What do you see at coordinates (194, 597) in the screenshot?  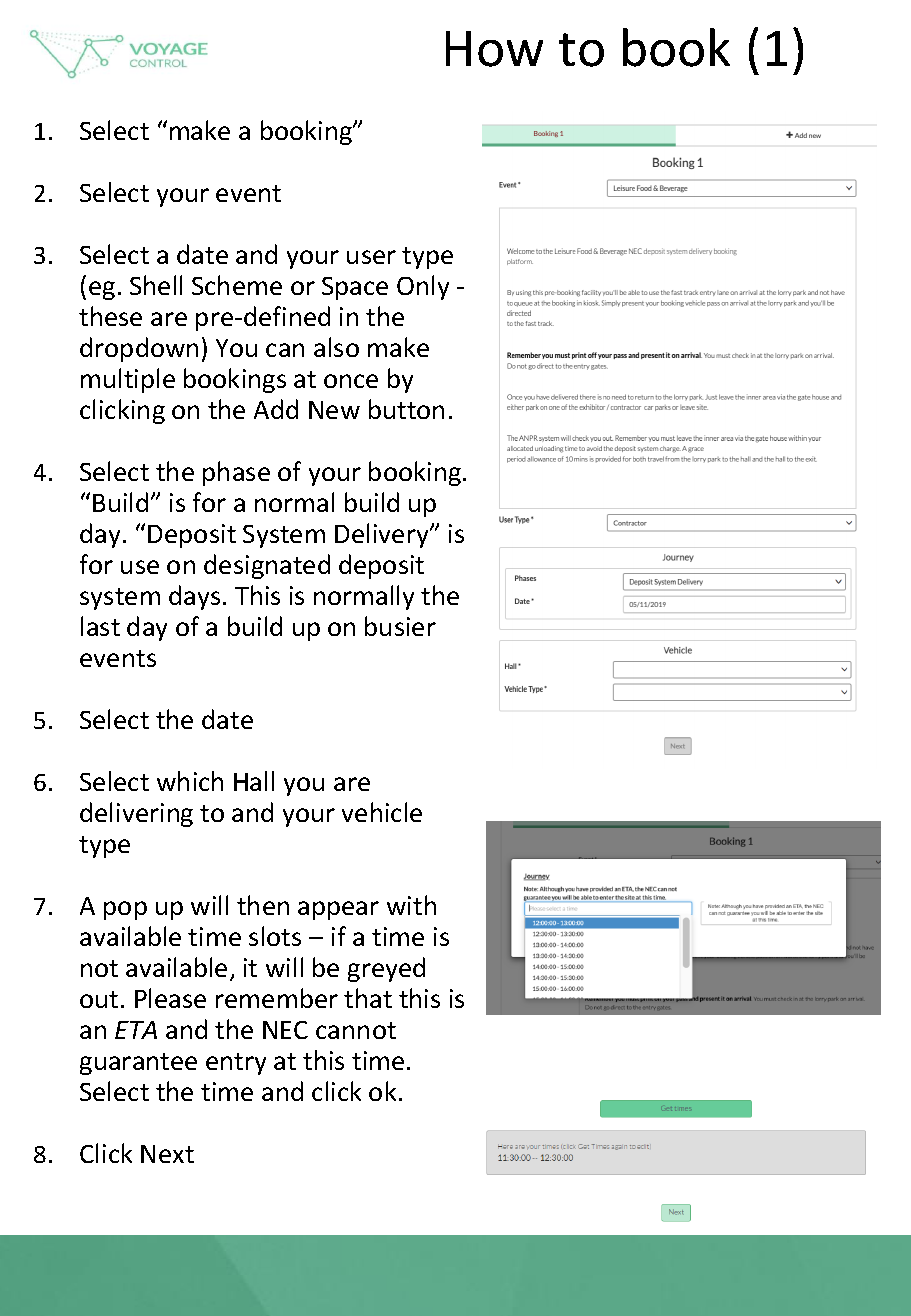 I see `days` at bounding box center [194, 597].
